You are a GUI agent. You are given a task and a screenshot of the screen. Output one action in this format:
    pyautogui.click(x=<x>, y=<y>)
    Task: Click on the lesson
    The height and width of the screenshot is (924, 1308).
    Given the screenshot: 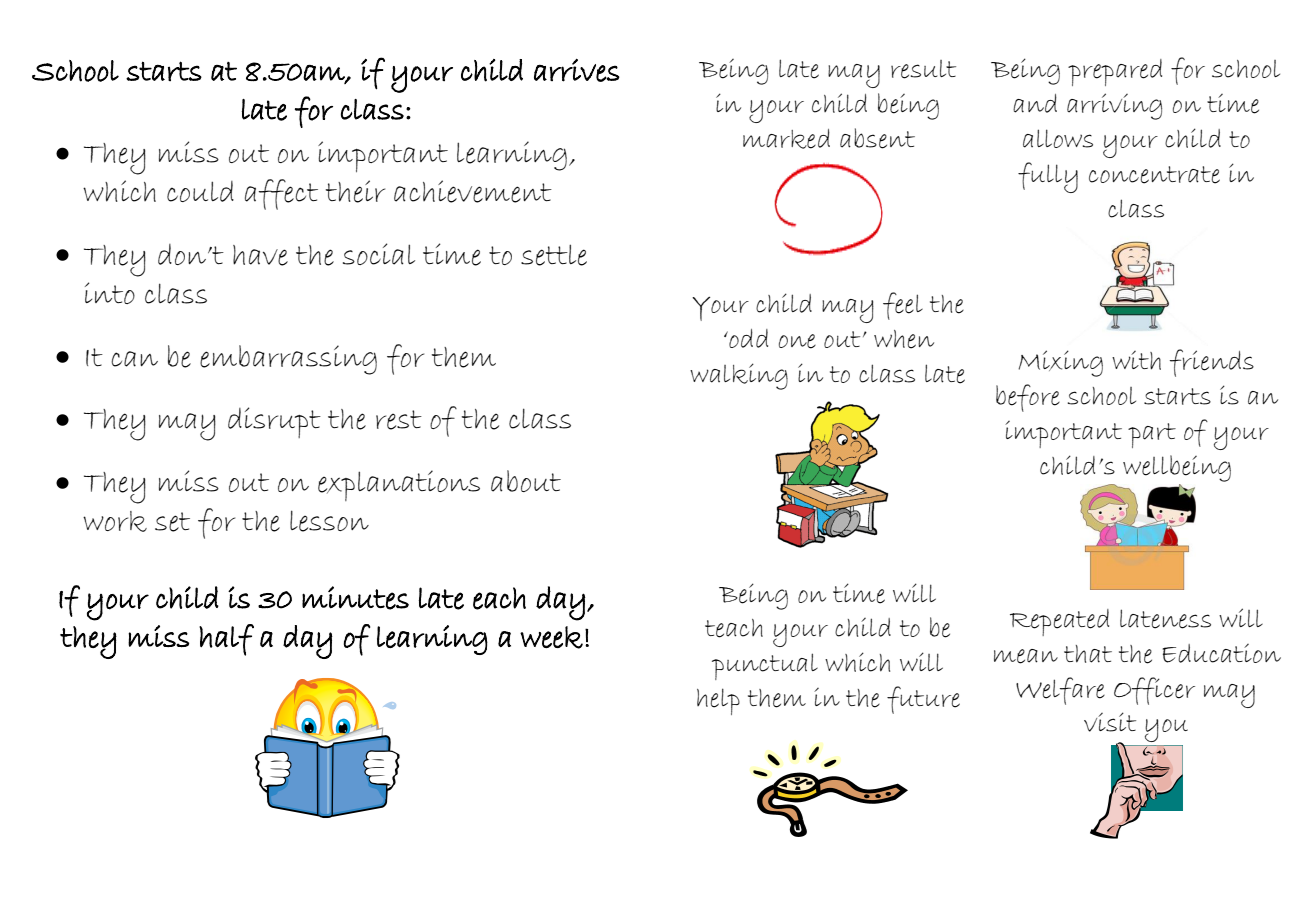 What is the action you would take?
    pyautogui.click(x=329, y=521)
